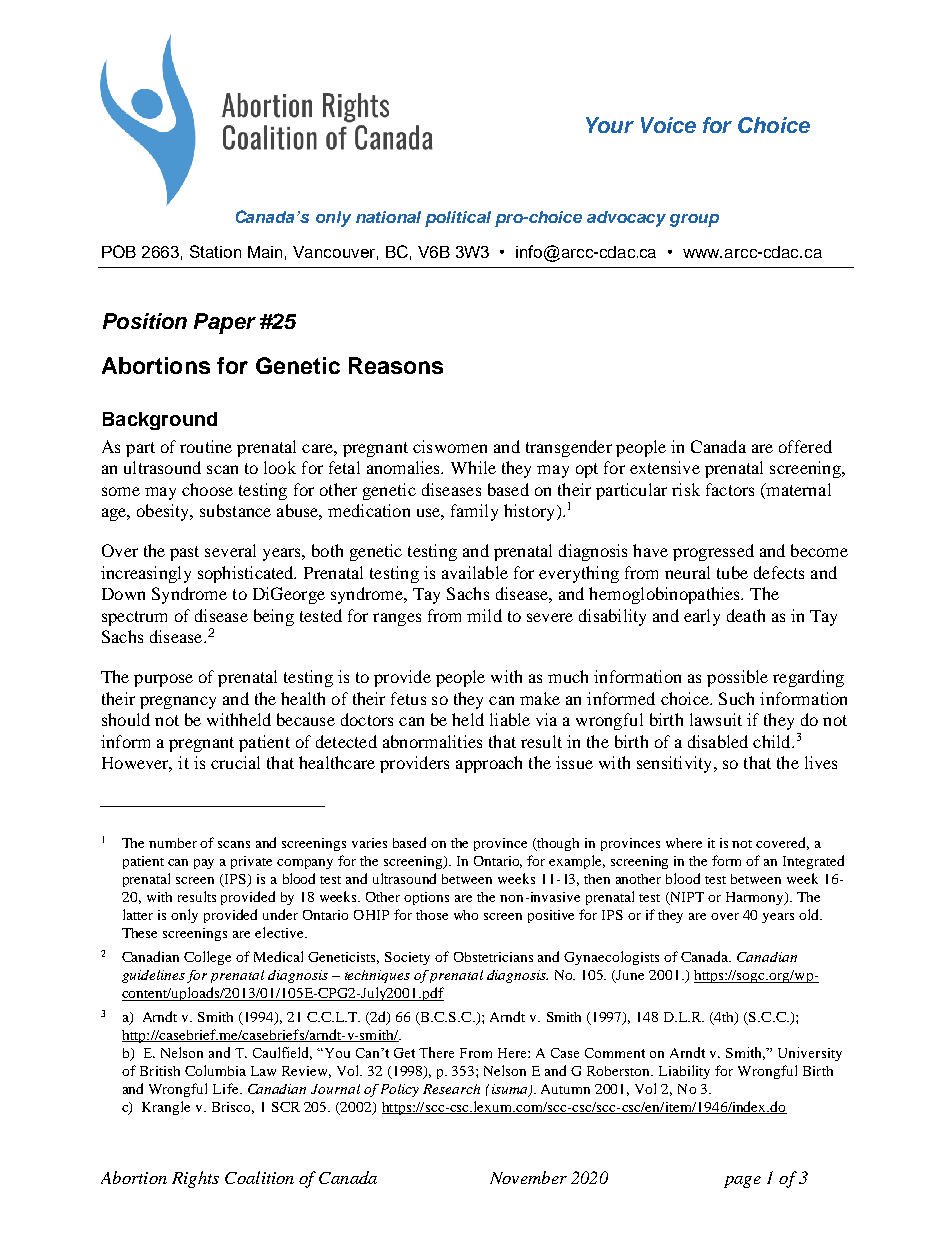  Describe the element at coordinates (195, 1179) in the image. I see `Rights` at that location.
